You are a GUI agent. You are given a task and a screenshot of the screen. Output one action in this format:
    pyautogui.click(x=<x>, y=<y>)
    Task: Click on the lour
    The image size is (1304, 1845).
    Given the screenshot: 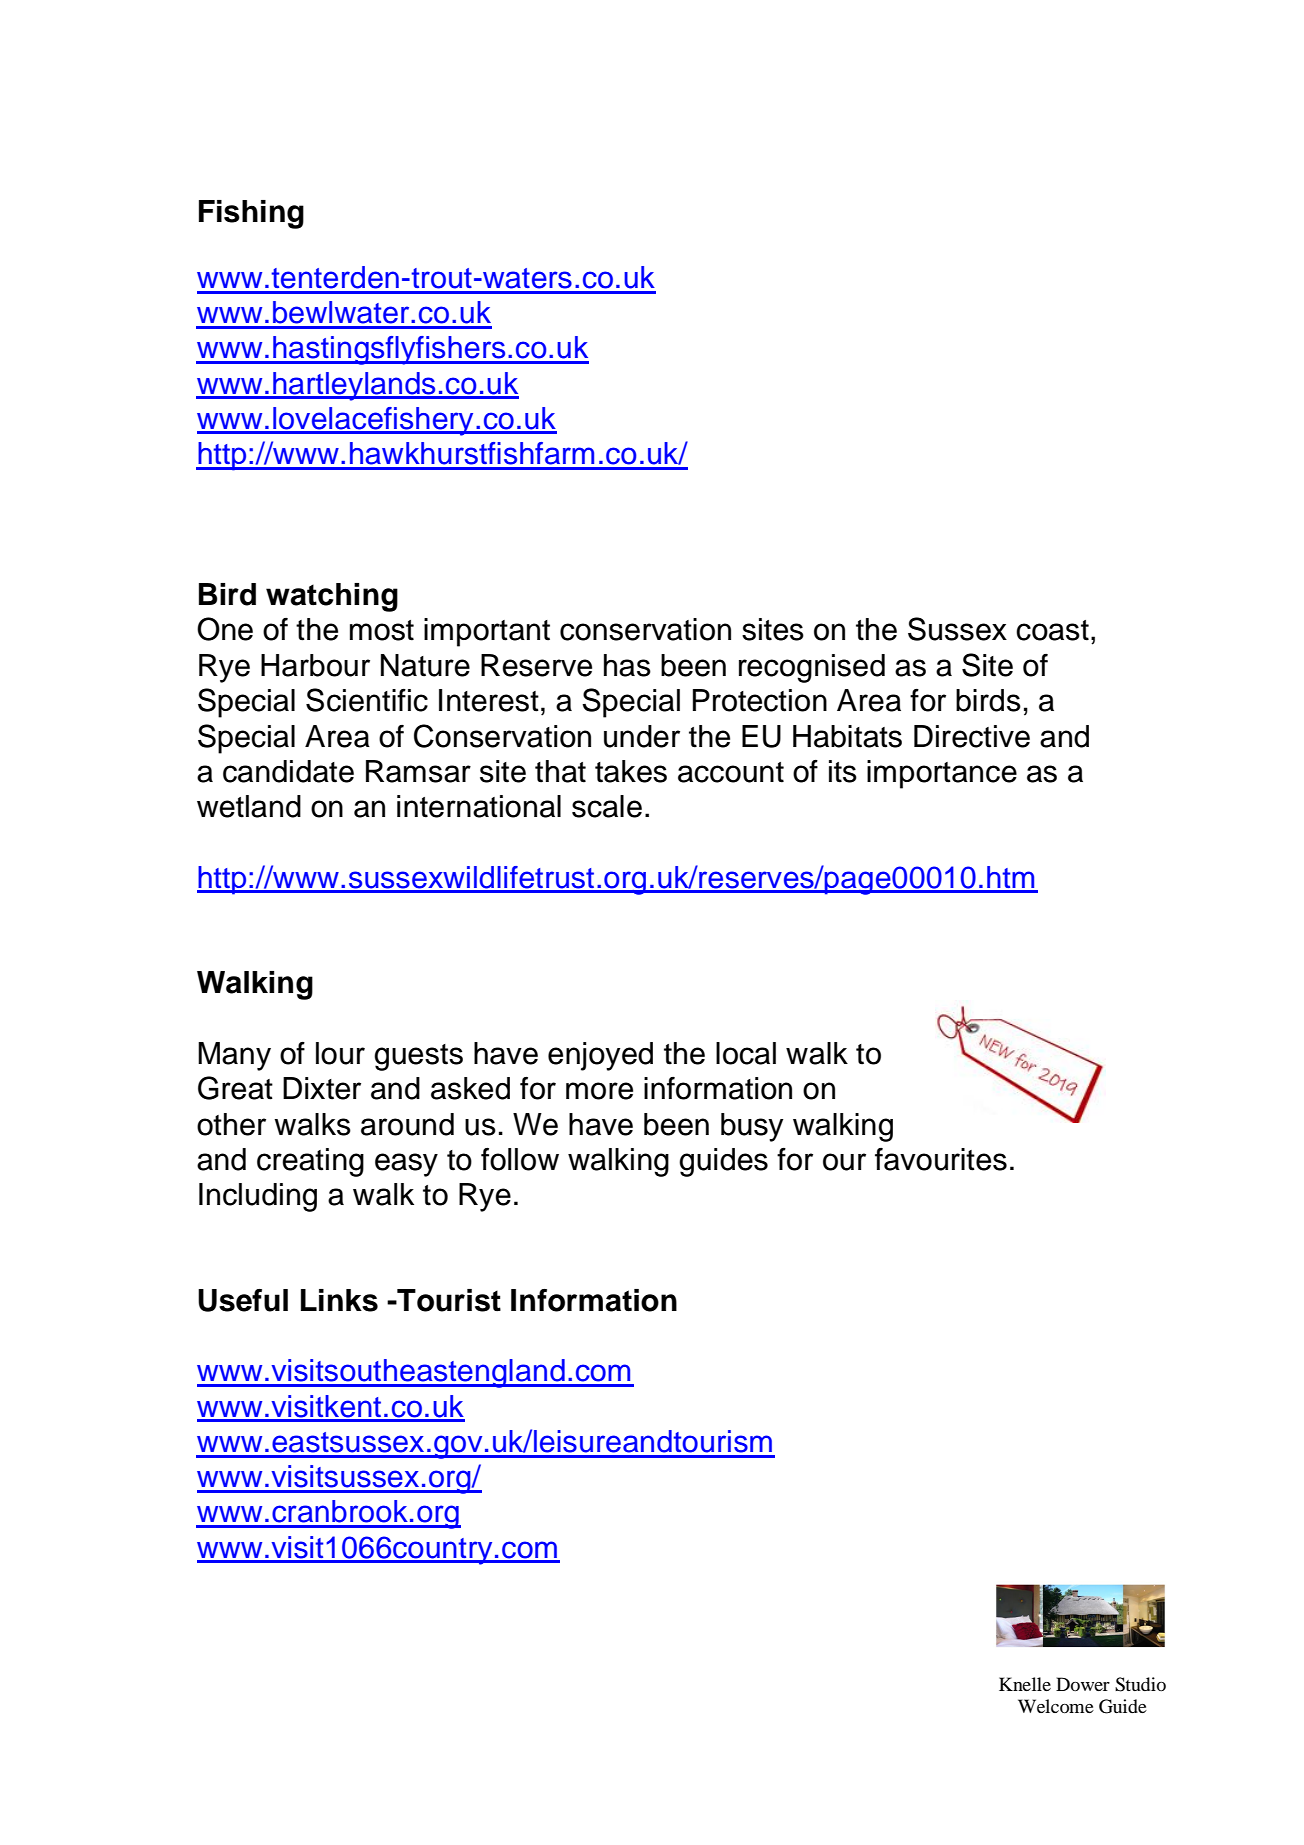 What is the action you would take?
    pyautogui.click(x=340, y=1053)
